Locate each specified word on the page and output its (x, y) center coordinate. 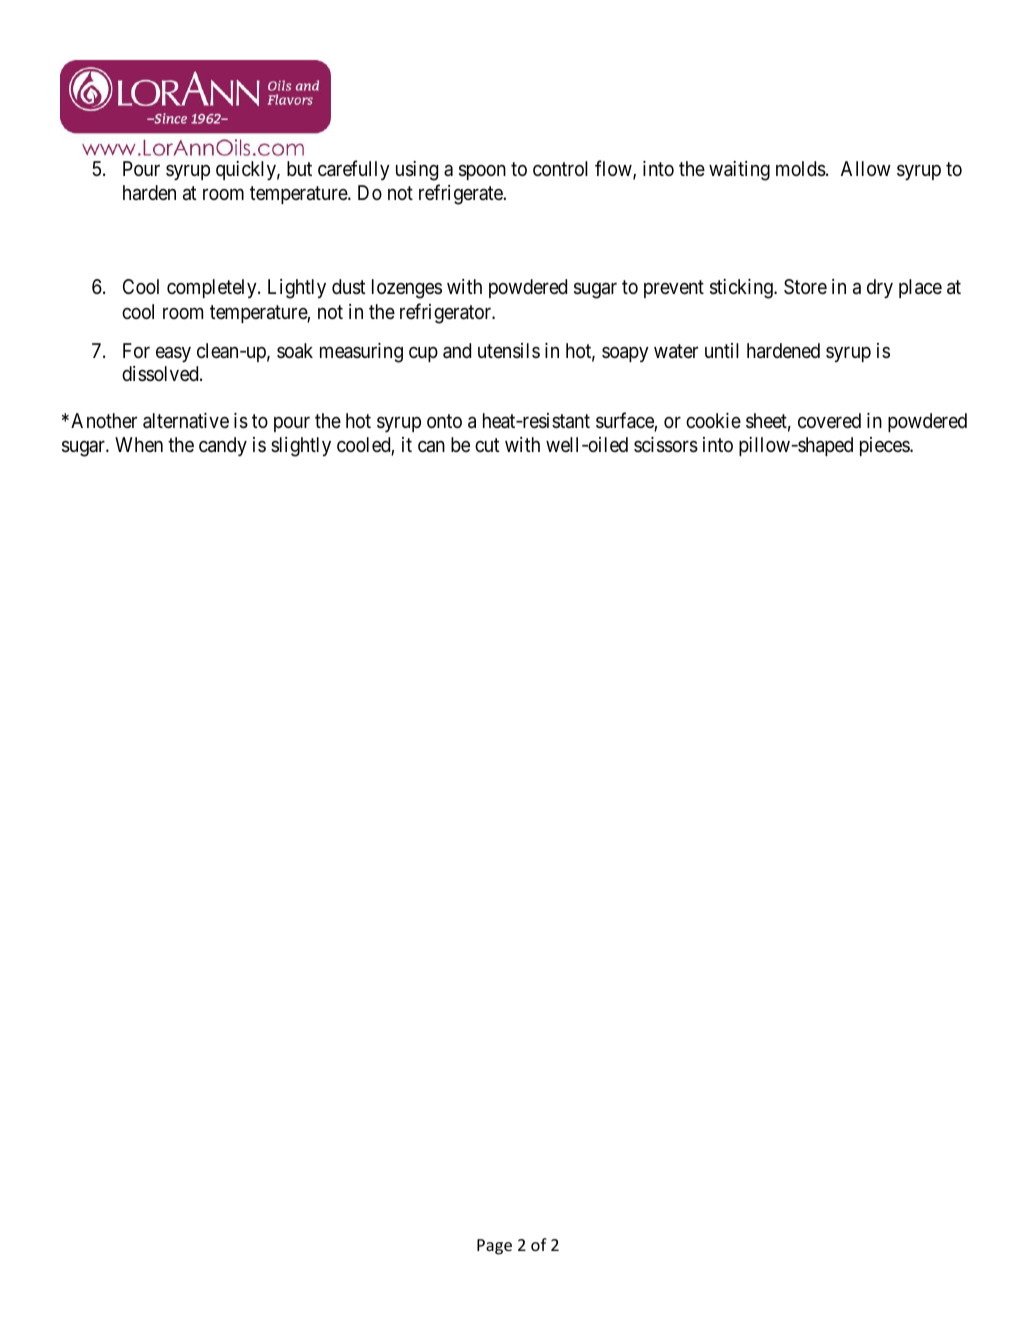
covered (829, 420)
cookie (713, 420)
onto (444, 421)
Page (494, 1247)
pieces (885, 446)
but (299, 168)
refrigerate (461, 194)
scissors (666, 445)
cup (423, 354)
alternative (186, 421)
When (139, 444)
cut (487, 445)
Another (104, 420)
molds (801, 169)
